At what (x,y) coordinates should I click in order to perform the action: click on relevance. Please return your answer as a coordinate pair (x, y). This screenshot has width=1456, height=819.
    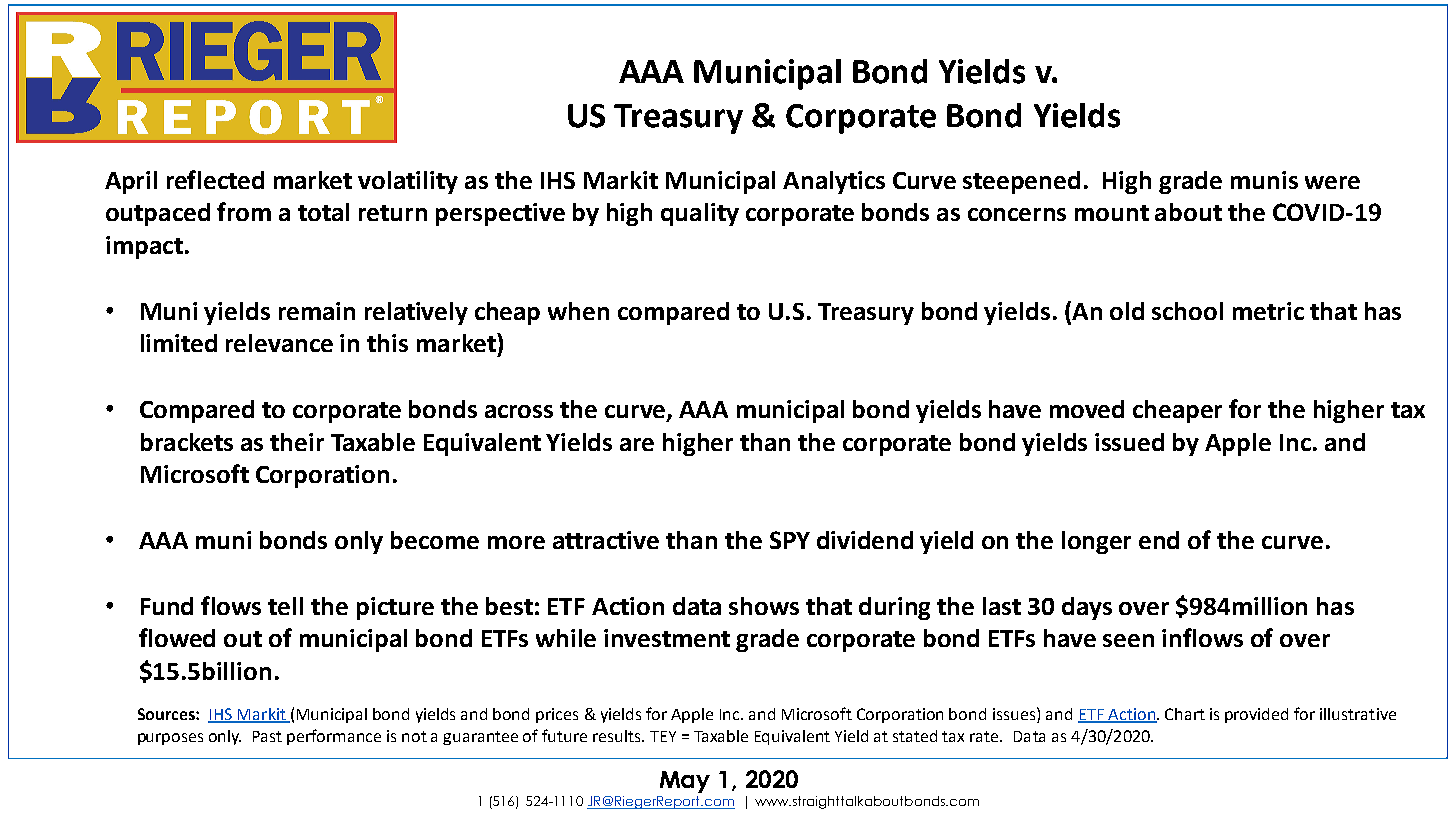
    Looking at the image, I should click on (279, 343).
